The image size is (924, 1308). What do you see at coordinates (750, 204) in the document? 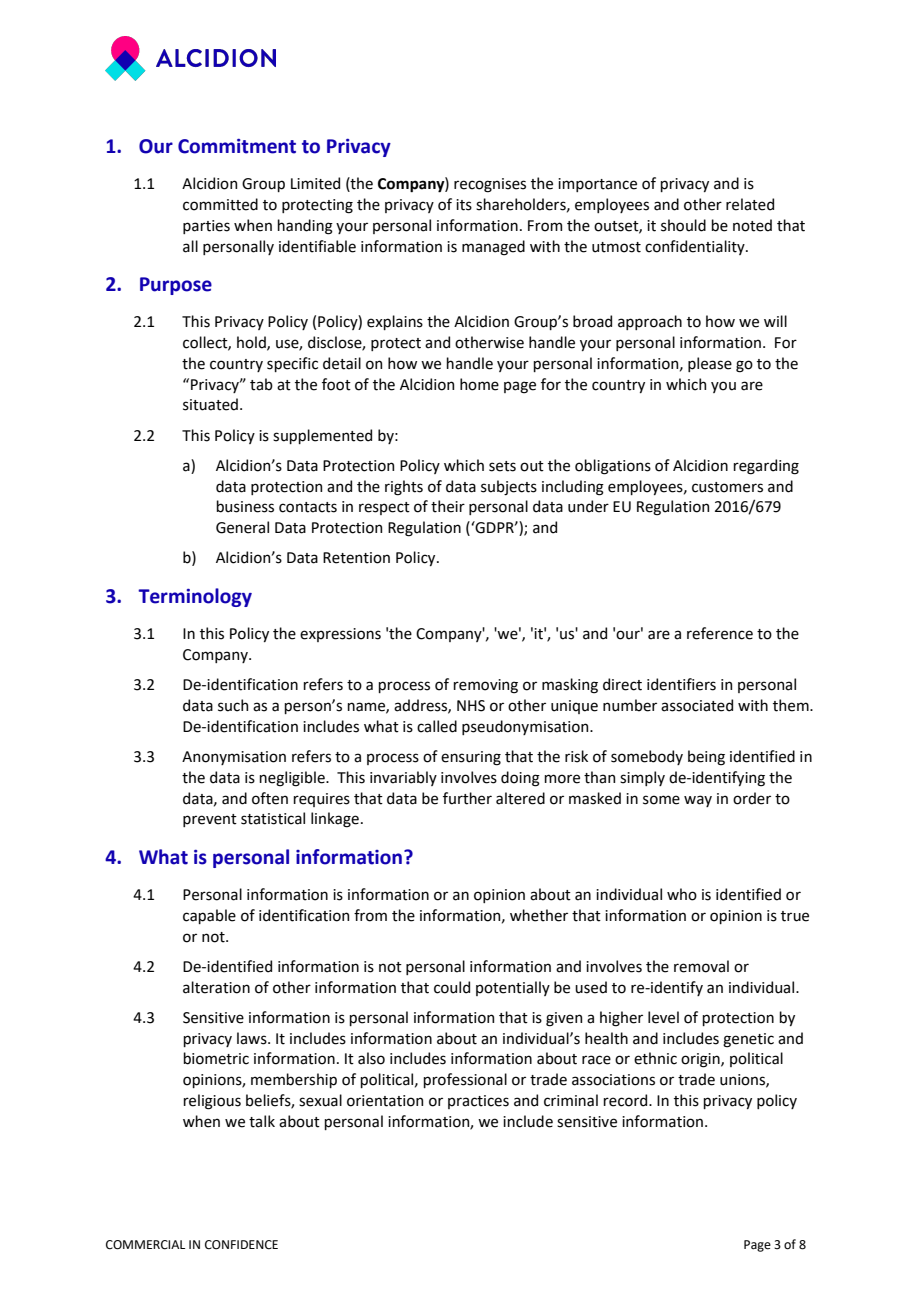
I see `related` at bounding box center [750, 204].
